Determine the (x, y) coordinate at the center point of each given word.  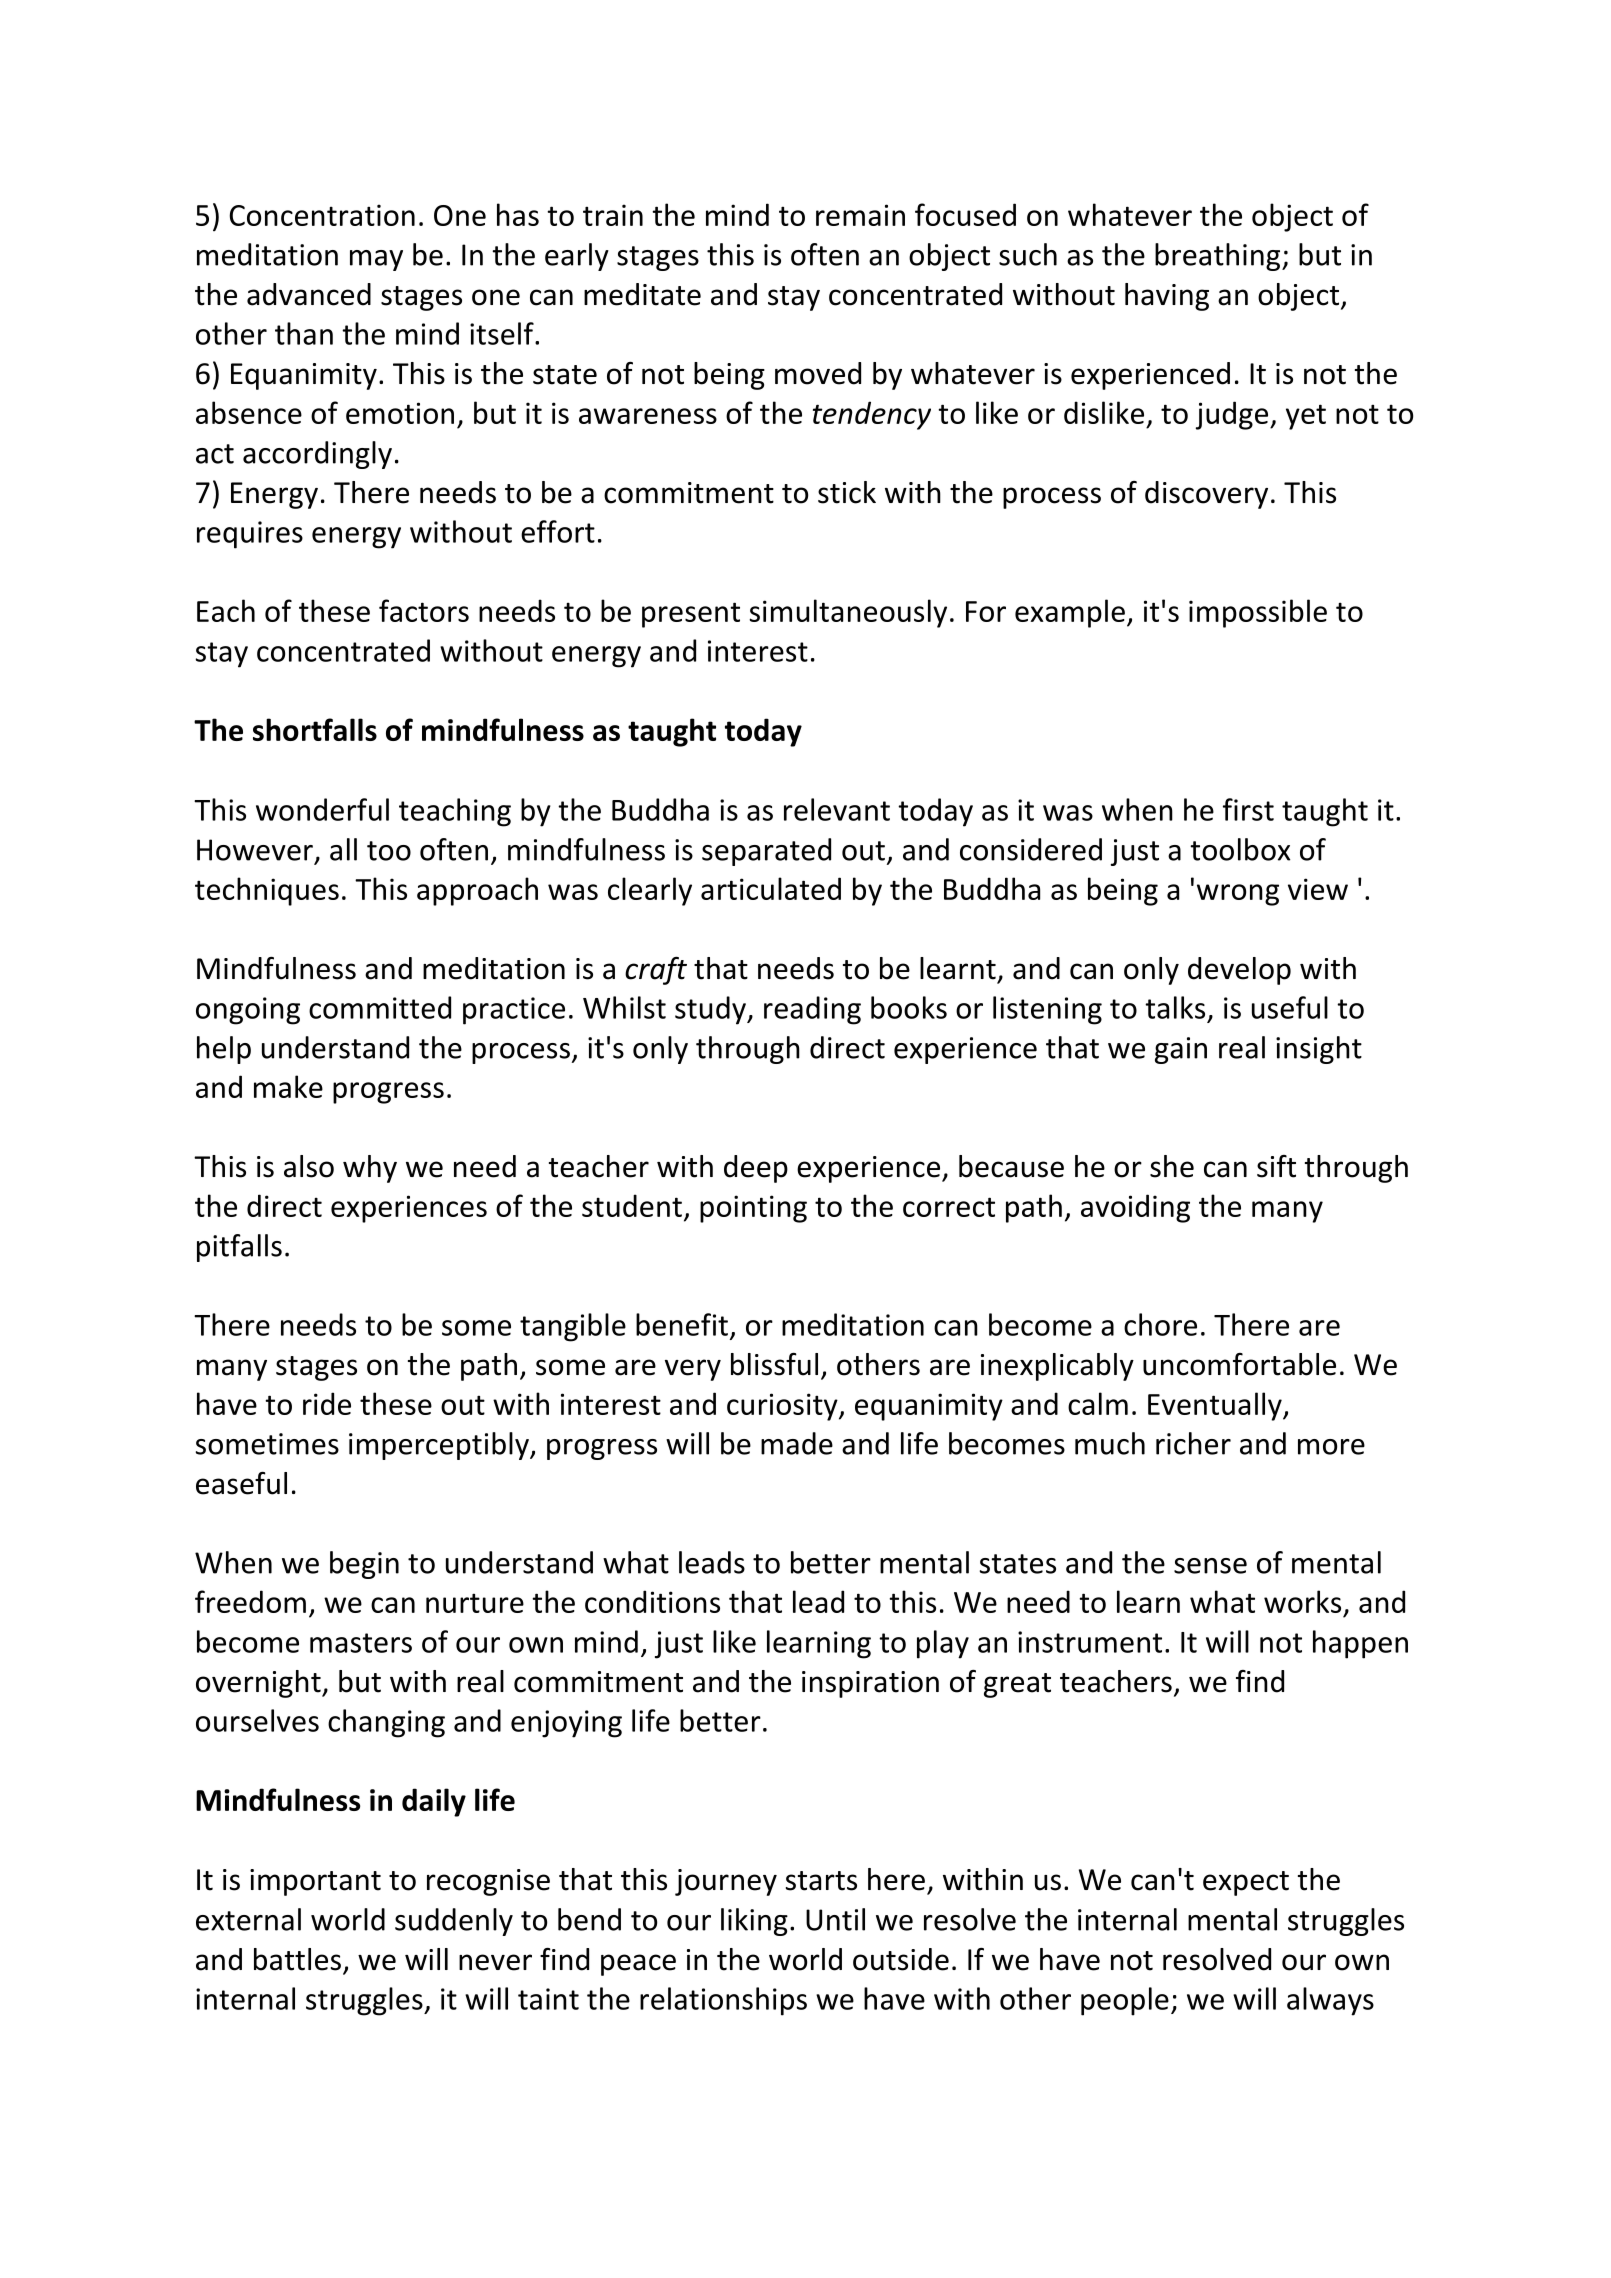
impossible (1258, 613)
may (376, 260)
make (288, 1086)
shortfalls (315, 729)
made (797, 1443)
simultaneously (848, 613)
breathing (1219, 257)
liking (754, 1922)
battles (297, 1959)
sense (1210, 1566)
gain (1181, 1050)
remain (860, 215)
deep (756, 1169)
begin (364, 1565)
